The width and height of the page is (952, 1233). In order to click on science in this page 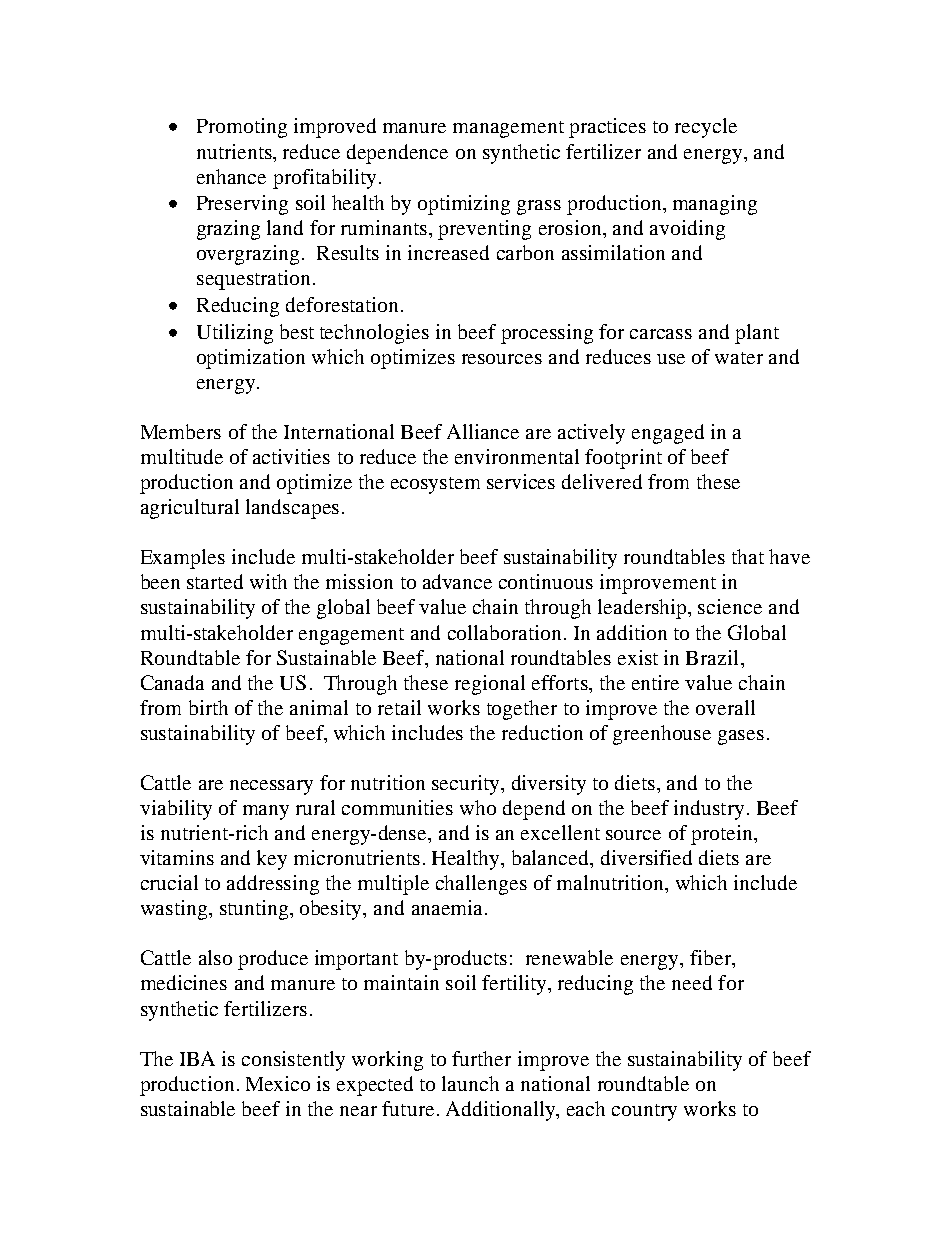, I will do `click(730, 606)`.
